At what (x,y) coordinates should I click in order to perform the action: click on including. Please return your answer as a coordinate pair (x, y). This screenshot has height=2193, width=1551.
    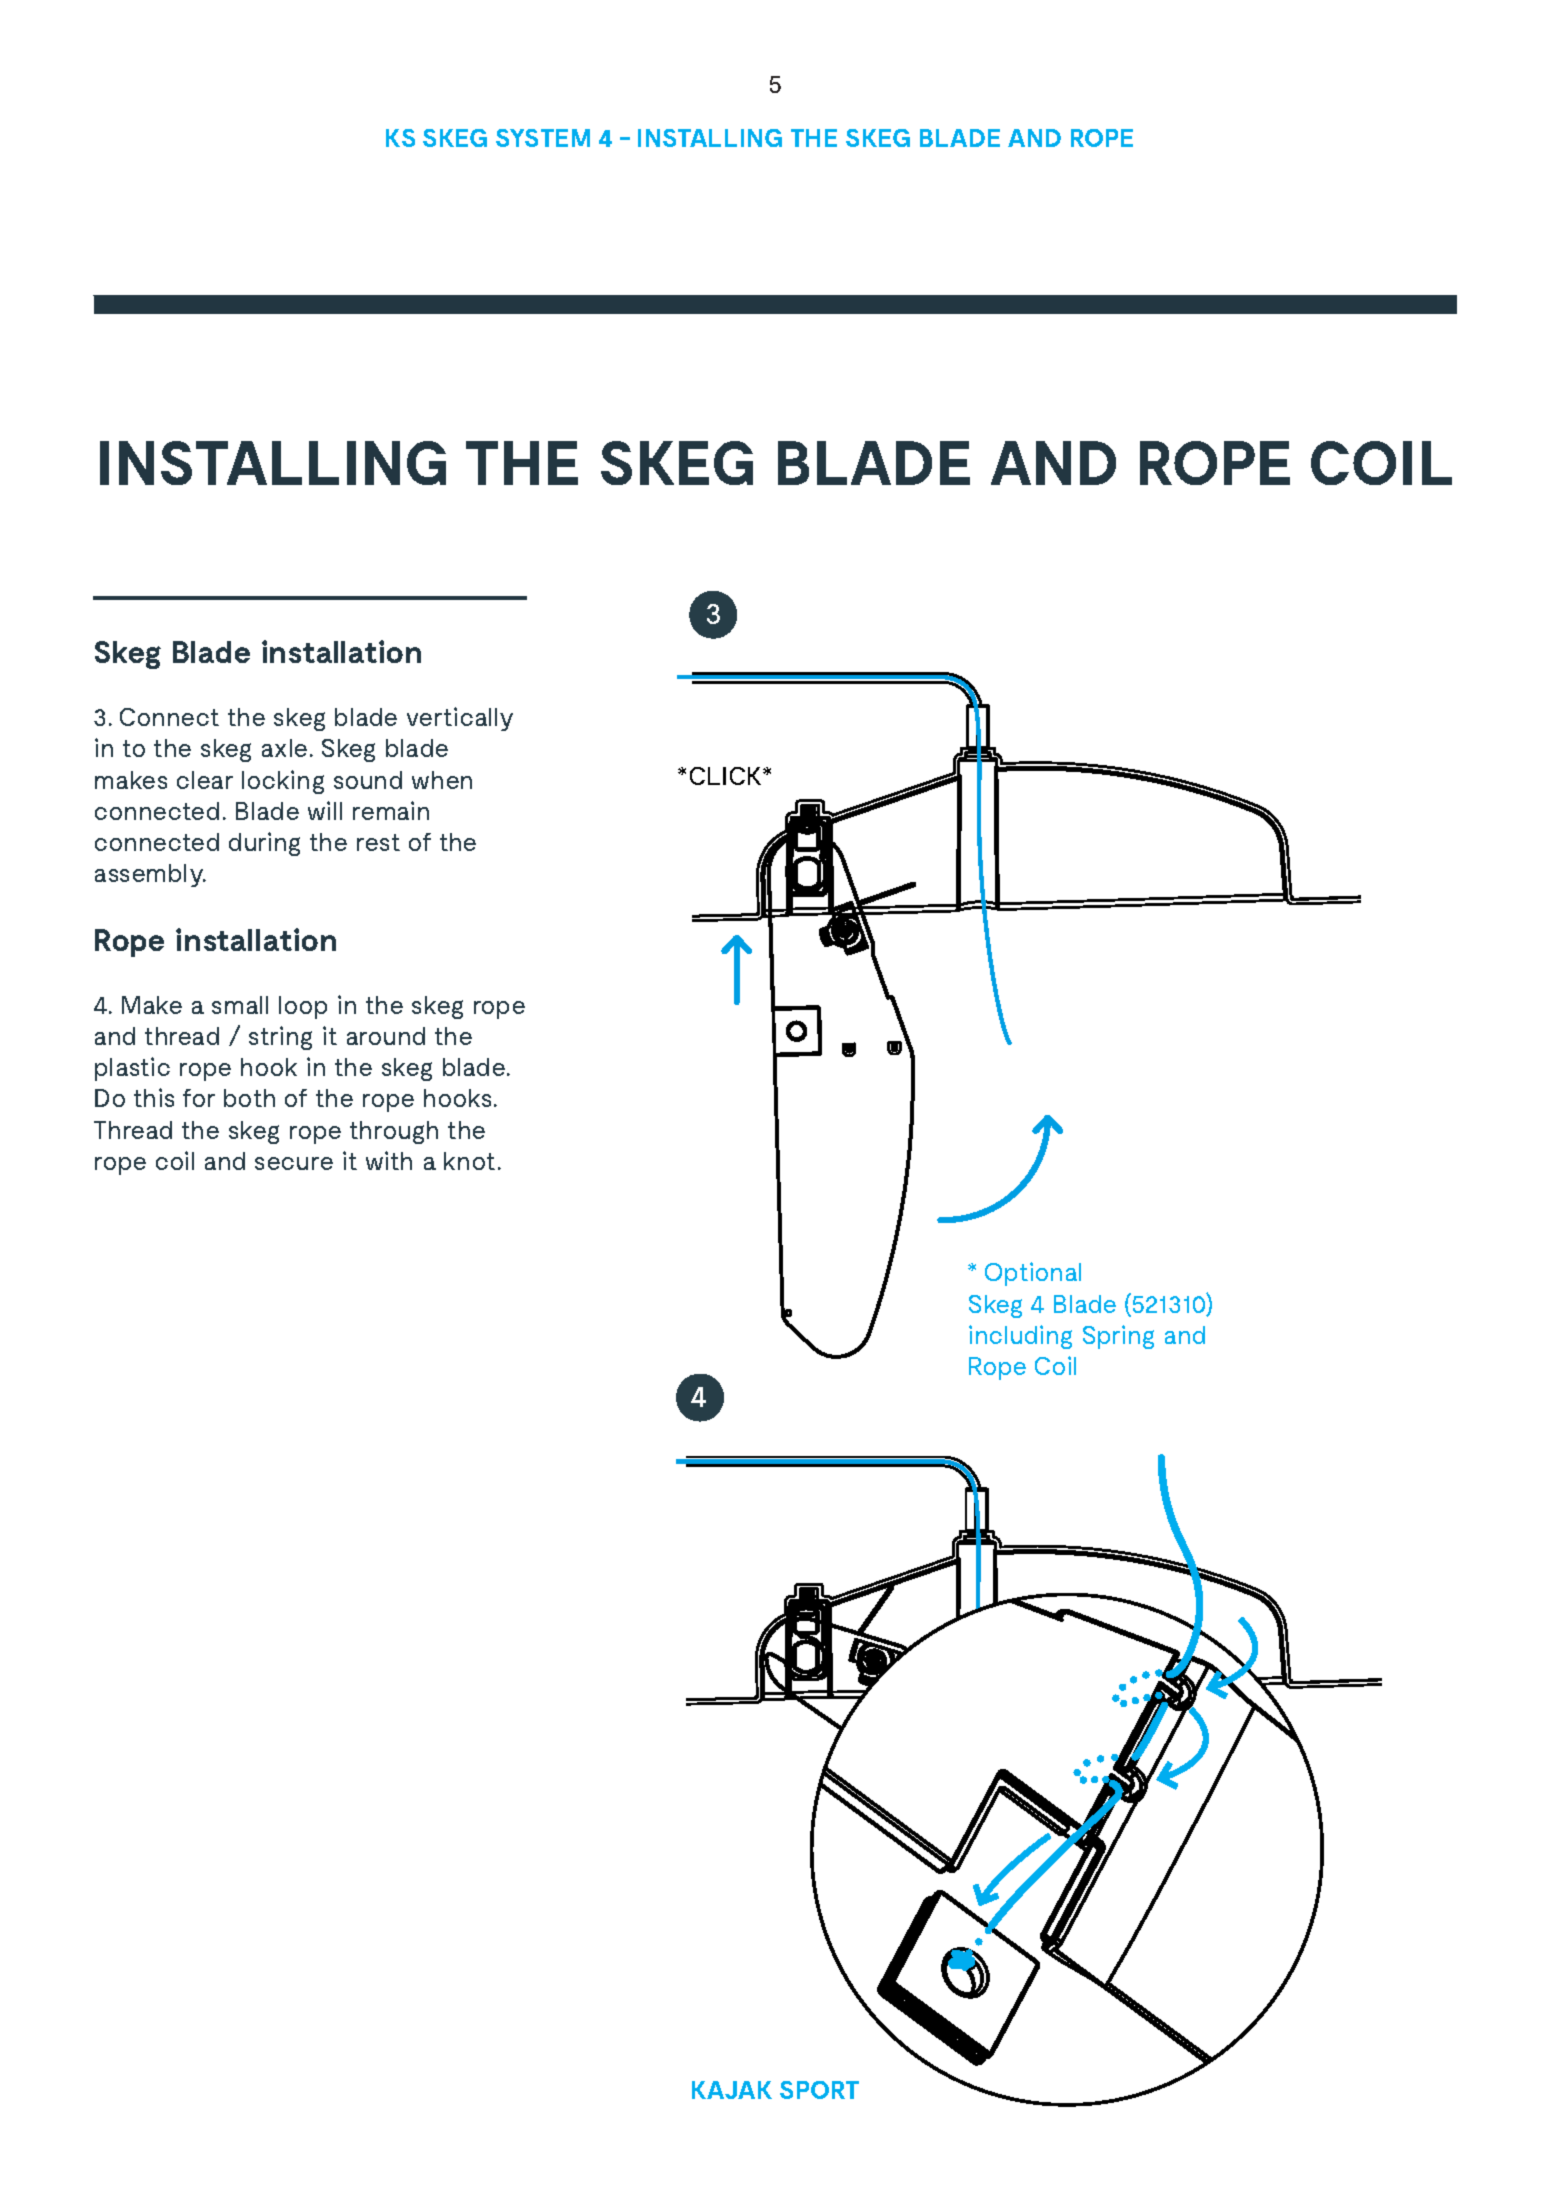
    Looking at the image, I should click on (1020, 1337).
